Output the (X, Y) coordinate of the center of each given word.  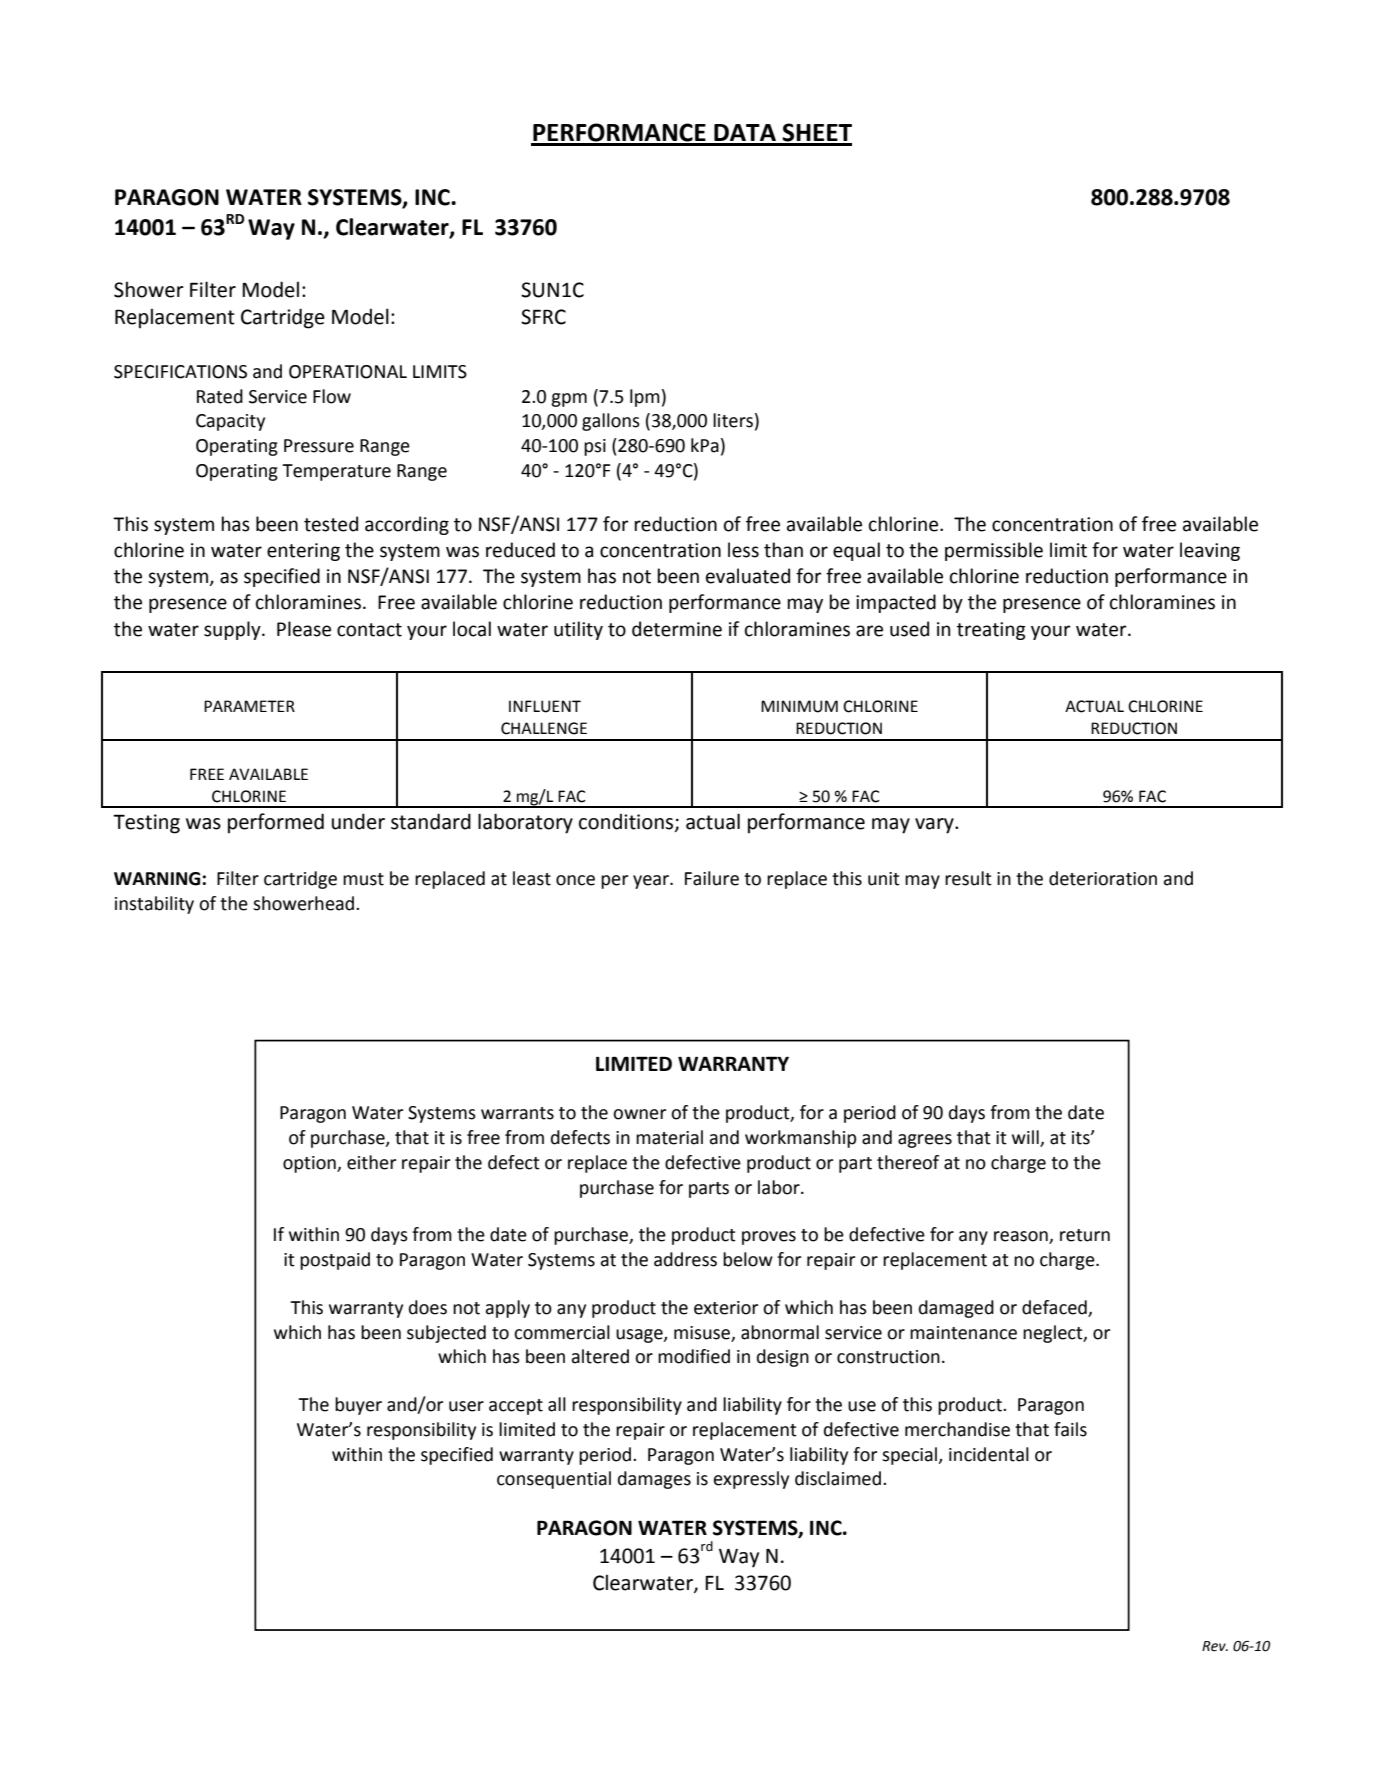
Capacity (230, 422)
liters (733, 420)
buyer (358, 1406)
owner (639, 1114)
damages (654, 1480)
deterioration (1103, 878)
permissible (994, 551)
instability (154, 905)
